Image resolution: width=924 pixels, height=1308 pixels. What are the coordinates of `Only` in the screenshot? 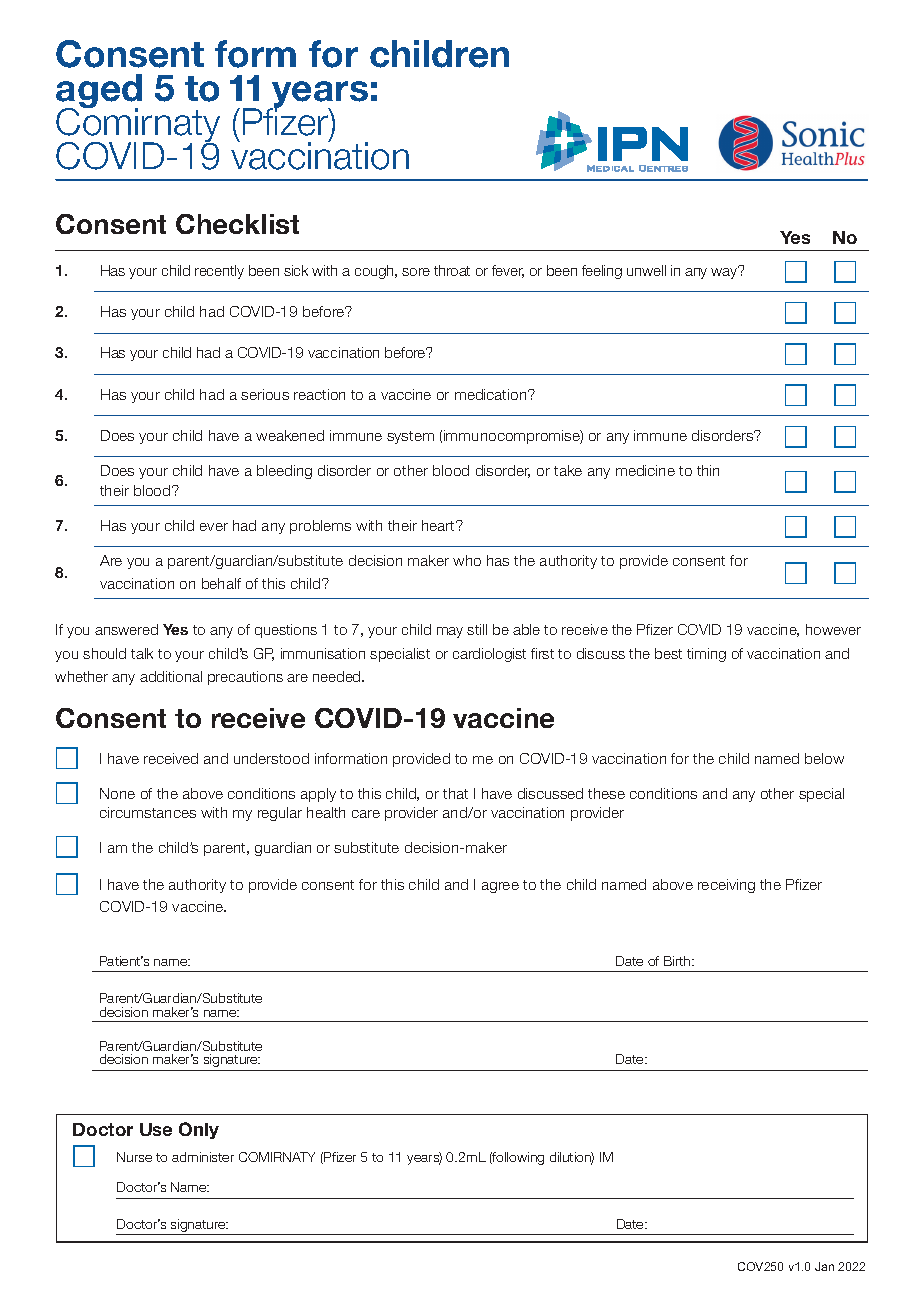 It's located at (199, 1130).
